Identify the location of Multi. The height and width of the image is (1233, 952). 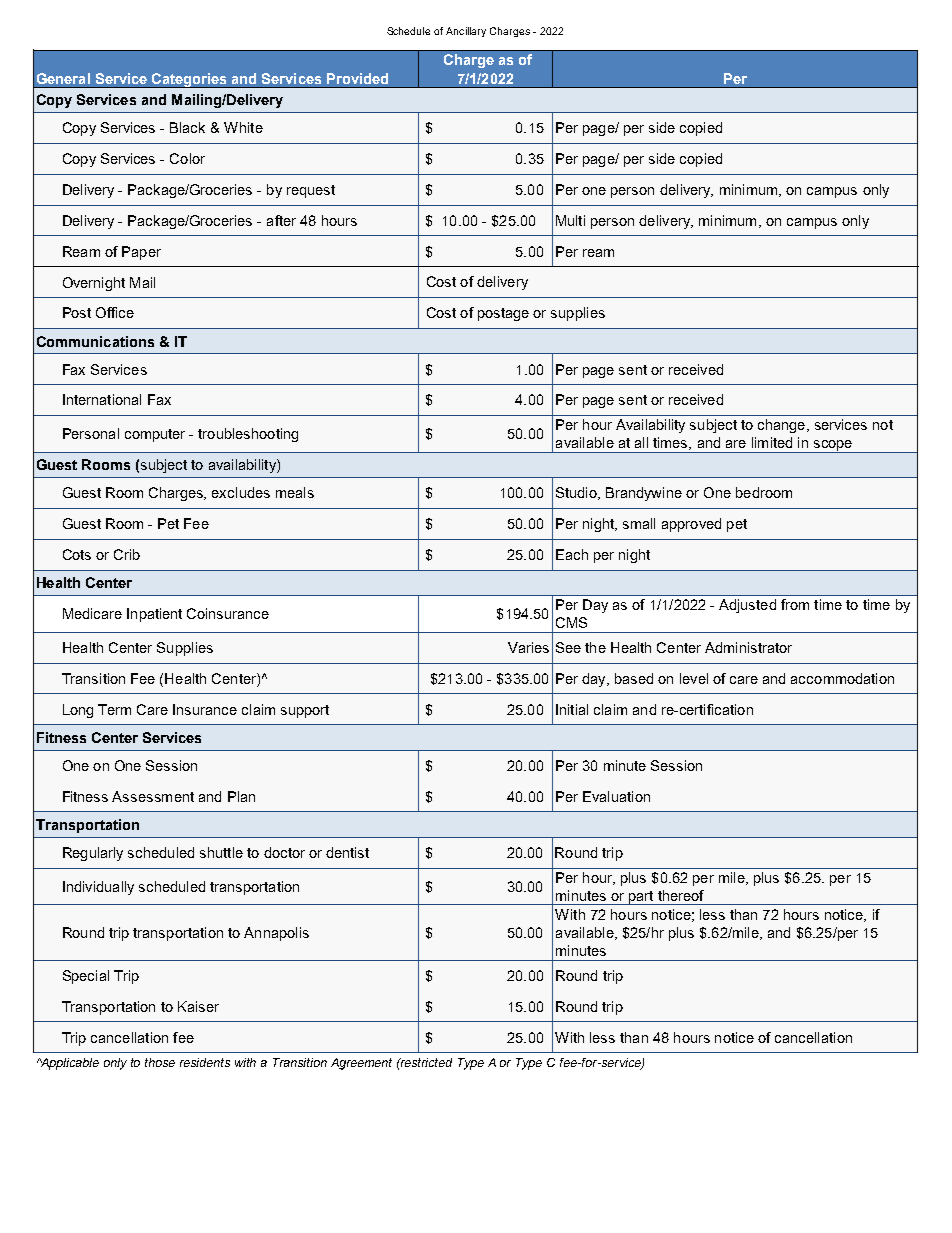
(570, 220).
